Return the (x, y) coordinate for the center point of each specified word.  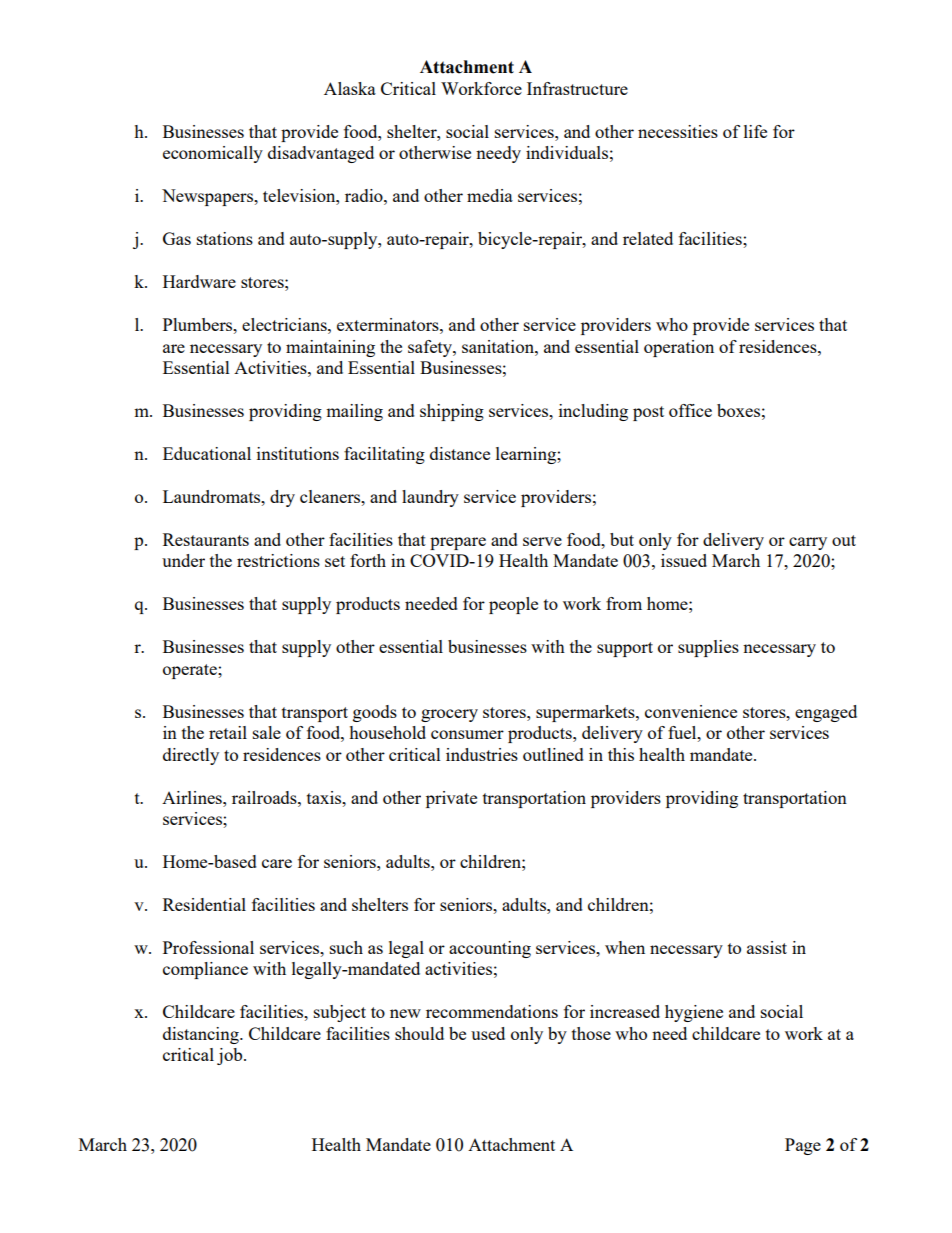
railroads (265, 797)
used (488, 1033)
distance (460, 453)
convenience (691, 711)
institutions (298, 453)
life (755, 131)
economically (213, 154)
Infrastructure (577, 88)
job (231, 1056)
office (690, 410)
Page (803, 1146)
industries (482, 754)
